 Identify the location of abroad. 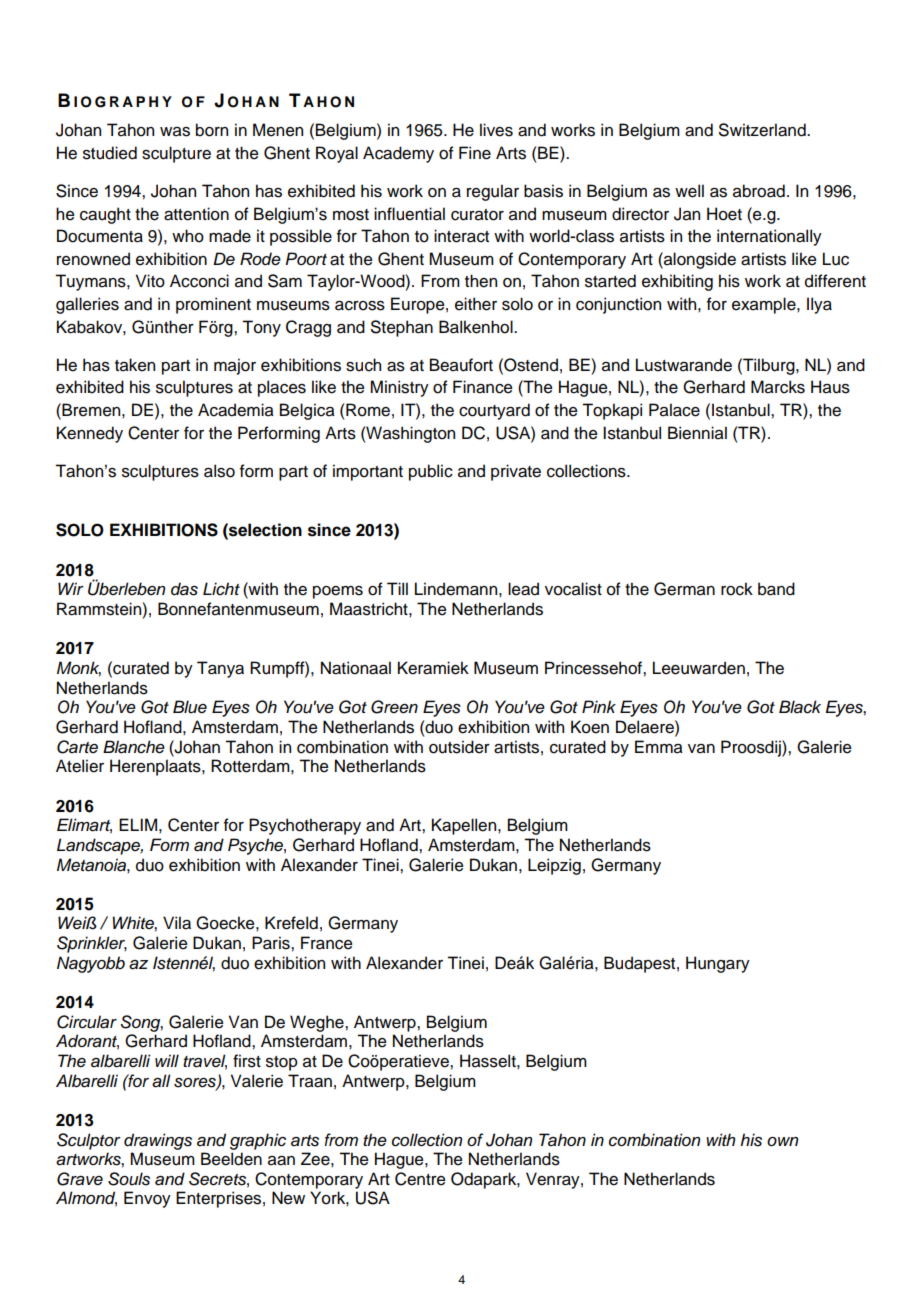
(759, 191).
